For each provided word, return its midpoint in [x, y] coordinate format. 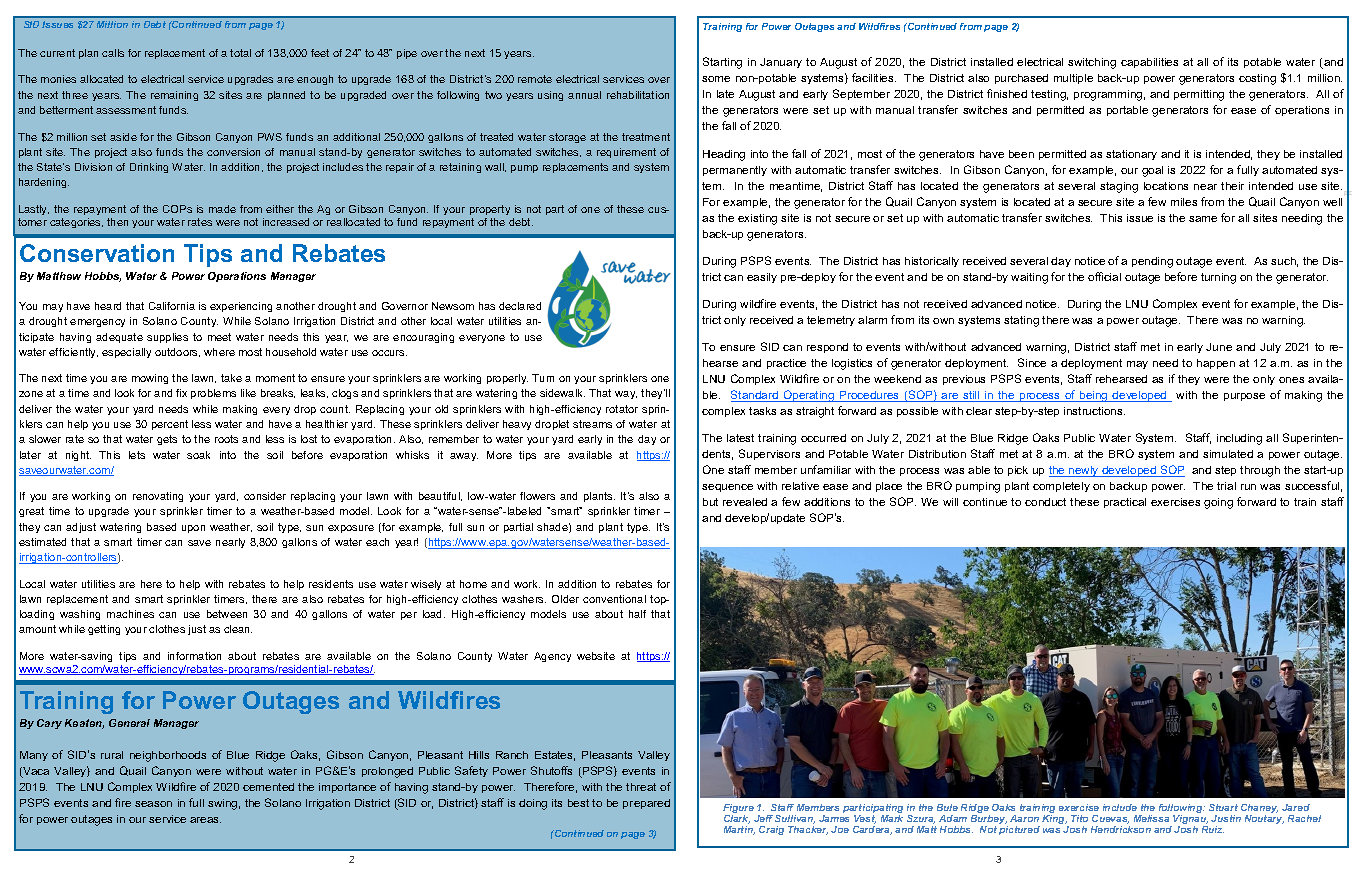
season [153, 804]
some [716, 79]
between [227, 614]
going [1218, 503]
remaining [174, 96]
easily [762, 278]
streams [592, 424]
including [1239, 439]
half [637, 614]
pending [1152, 262]
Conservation [97, 253]
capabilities [1149, 63]
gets [167, 440]
